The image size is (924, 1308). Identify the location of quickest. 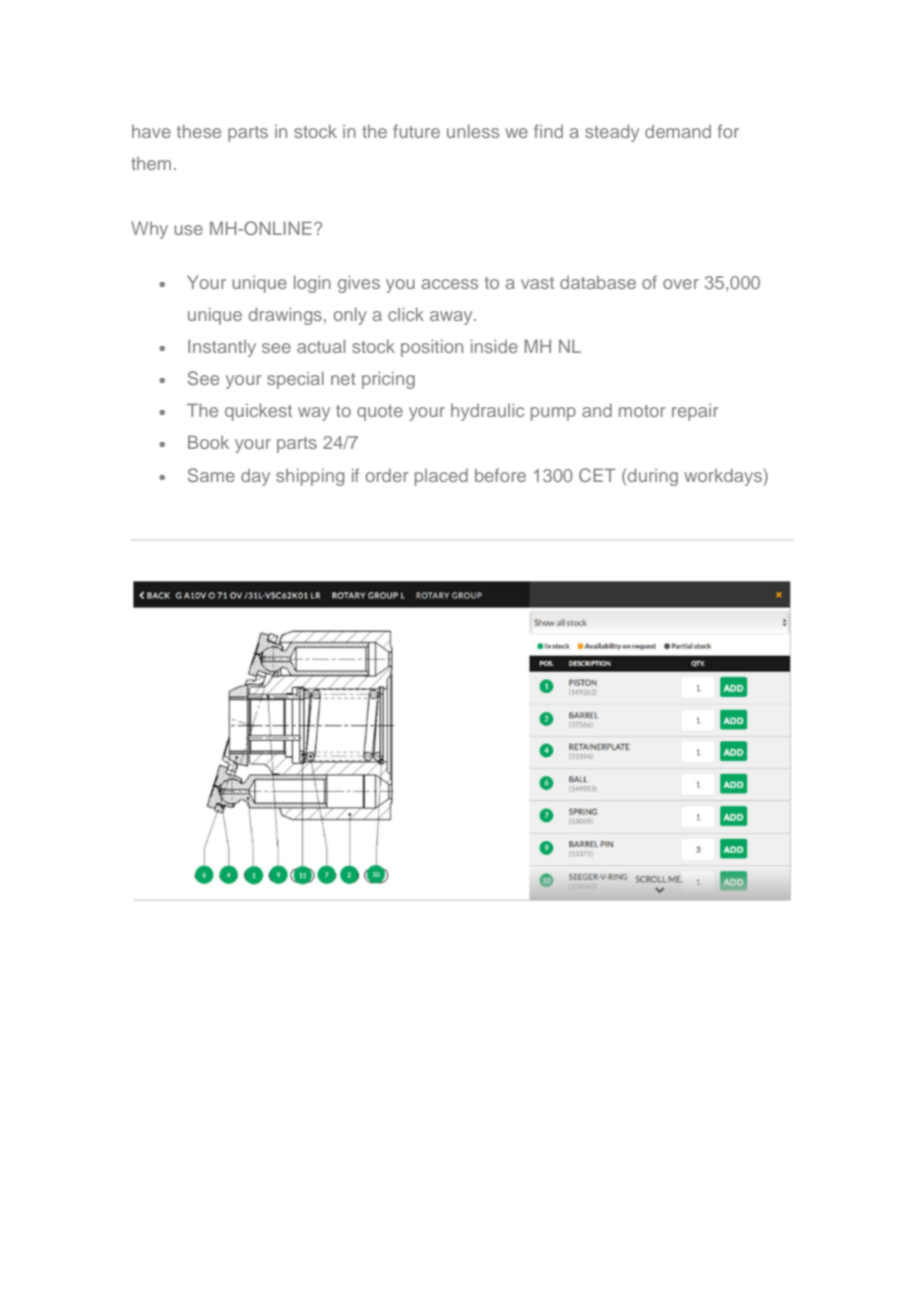
(258, 412).
